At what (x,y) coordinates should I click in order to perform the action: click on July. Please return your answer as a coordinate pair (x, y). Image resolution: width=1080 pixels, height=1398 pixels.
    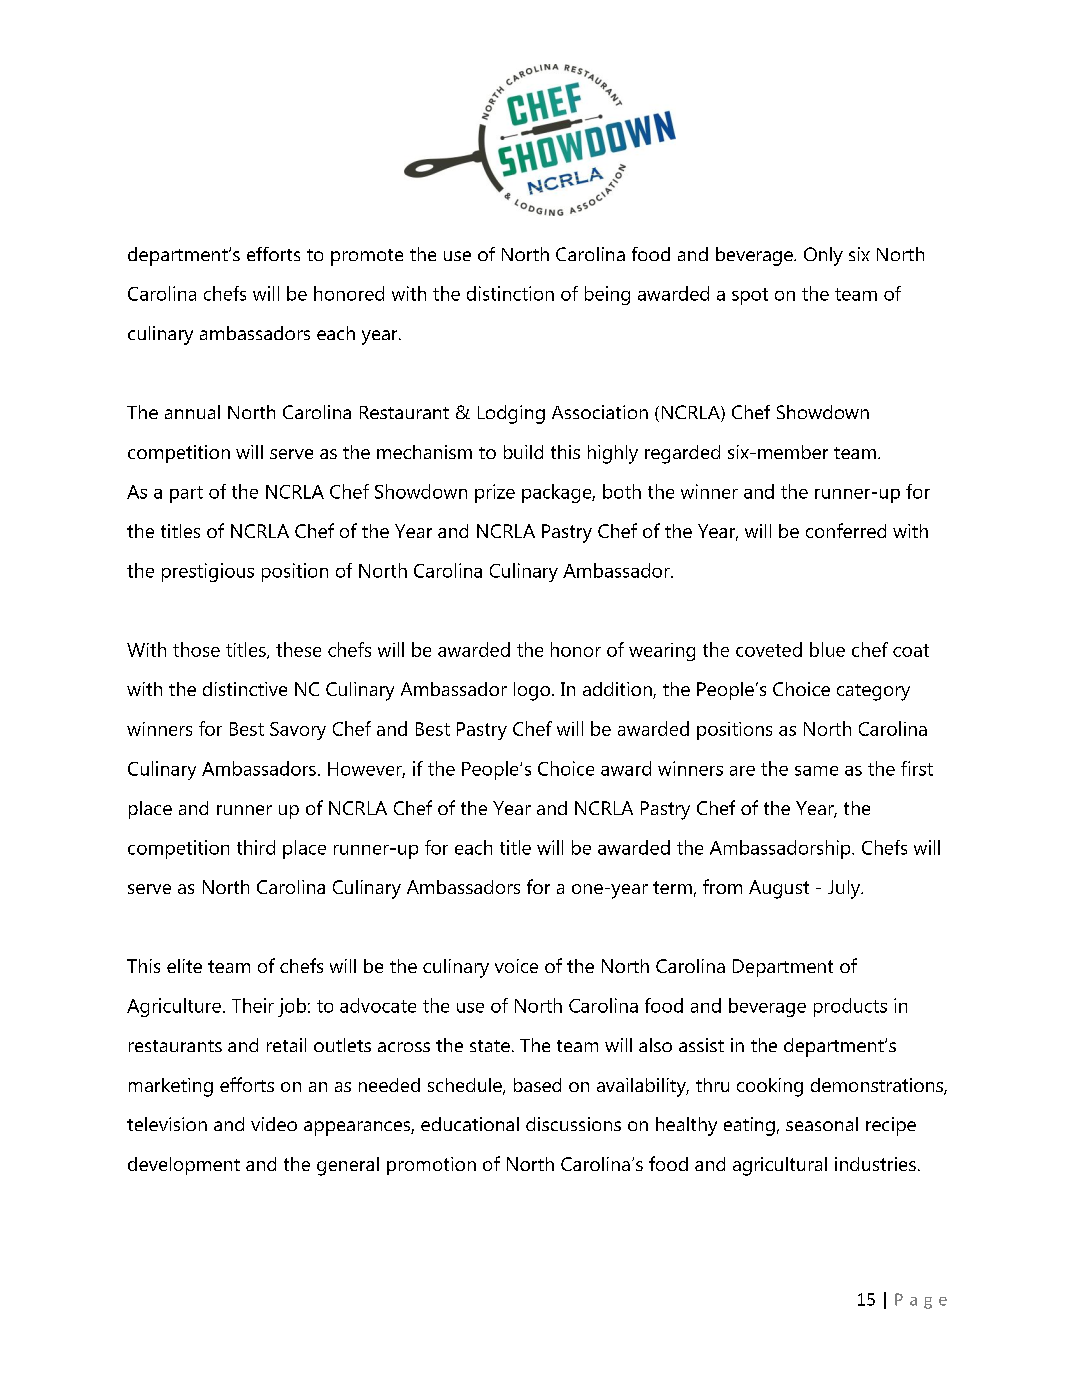
    Looking at the image, I should click on (845, 889).
